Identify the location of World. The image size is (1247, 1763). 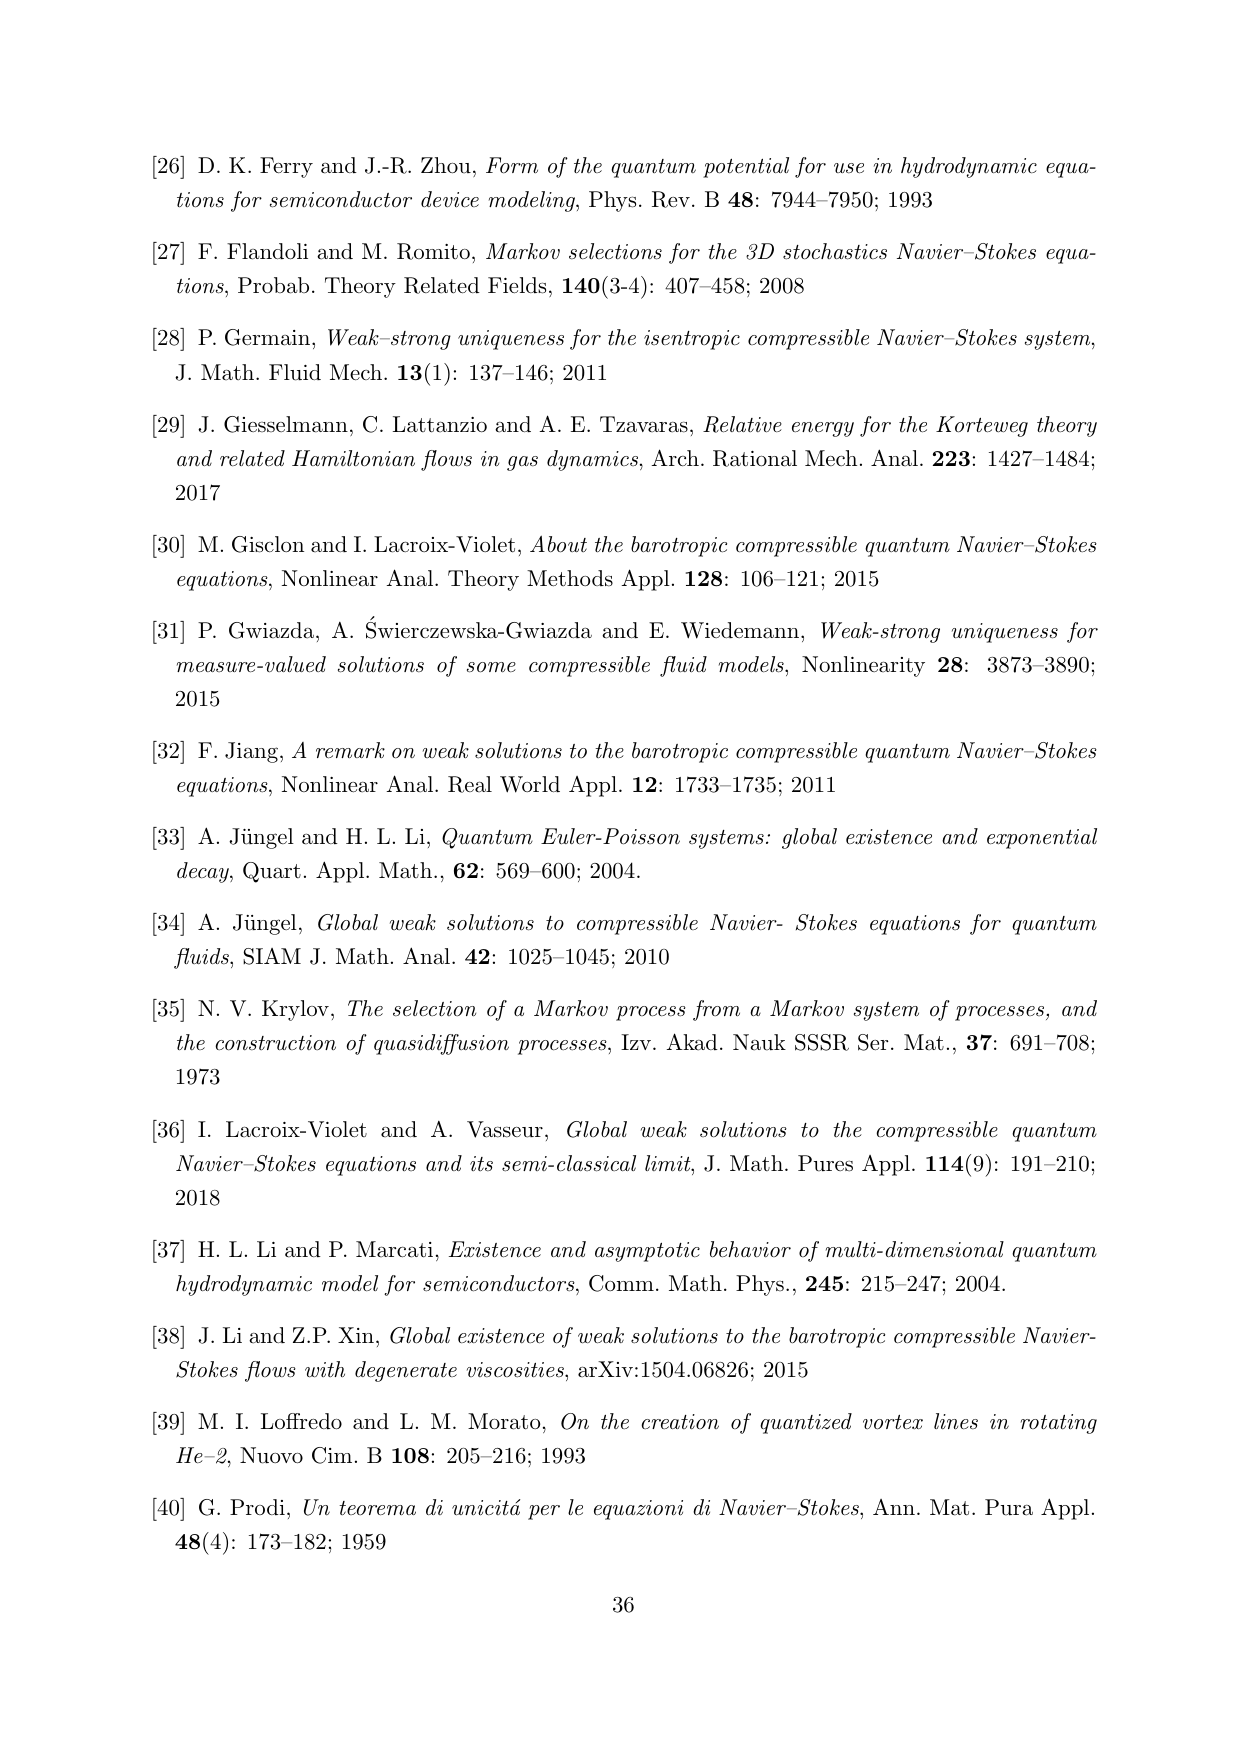
(530, 784).
